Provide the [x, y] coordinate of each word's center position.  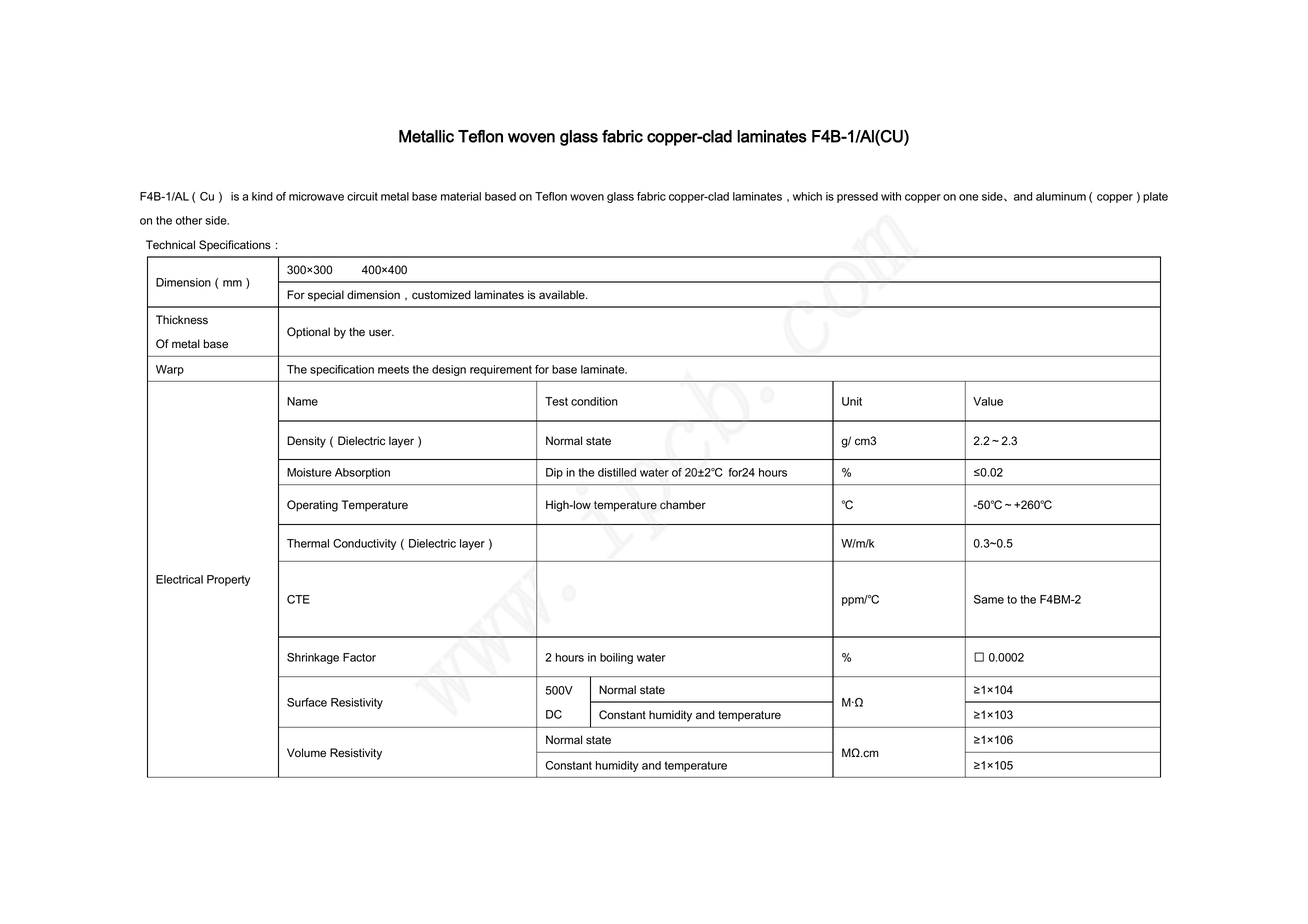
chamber [683, 505]
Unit [852, 401]
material [461, 196]
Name [302, 401]
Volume [306, 753]
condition [594, 401]
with [891, 196]
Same [989, 599]
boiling [616, 658]
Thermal [308, 543]
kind [262, 196]
